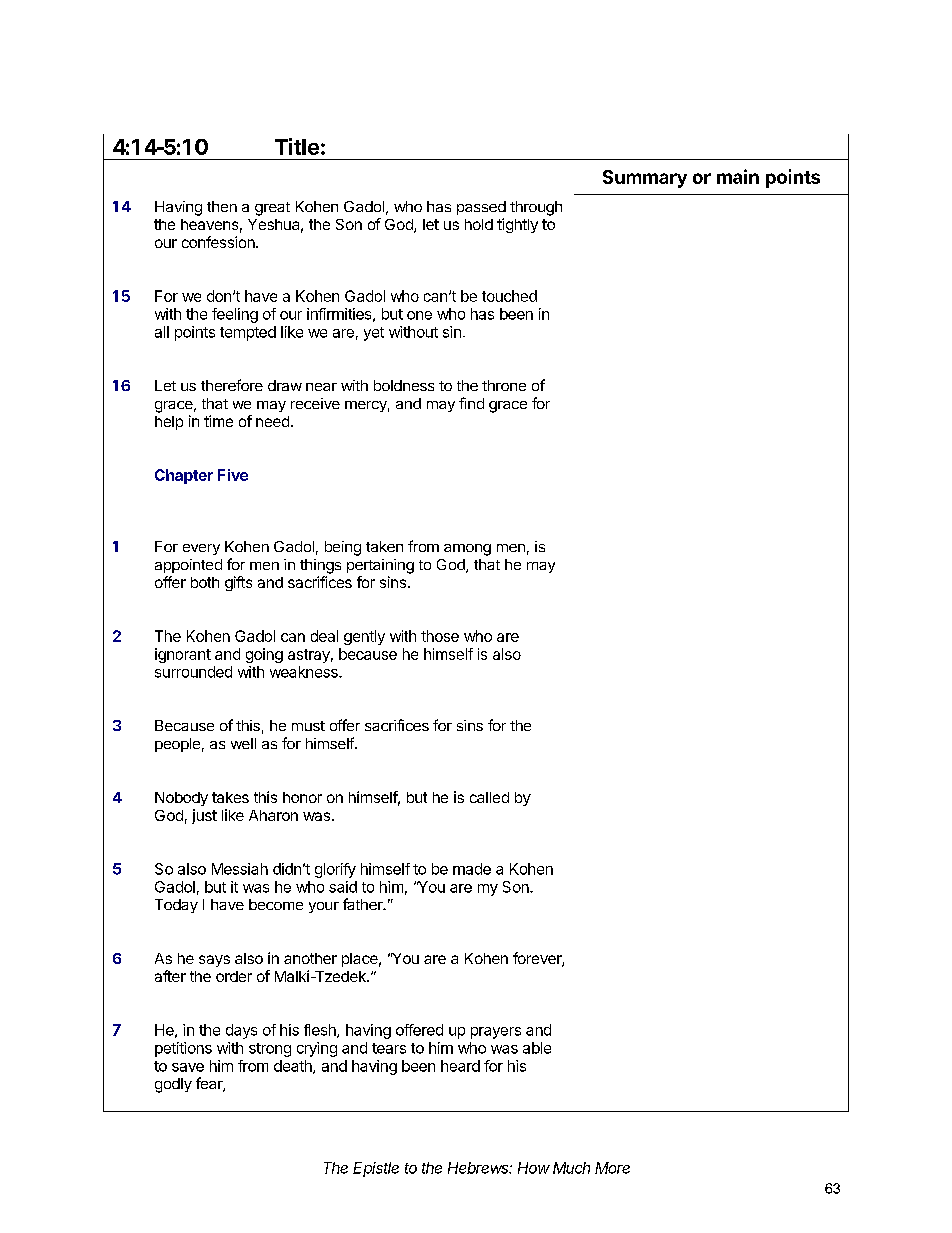 The width and height of the image is (952, 1233). I want to click on Messiah, so click(240, 869).
